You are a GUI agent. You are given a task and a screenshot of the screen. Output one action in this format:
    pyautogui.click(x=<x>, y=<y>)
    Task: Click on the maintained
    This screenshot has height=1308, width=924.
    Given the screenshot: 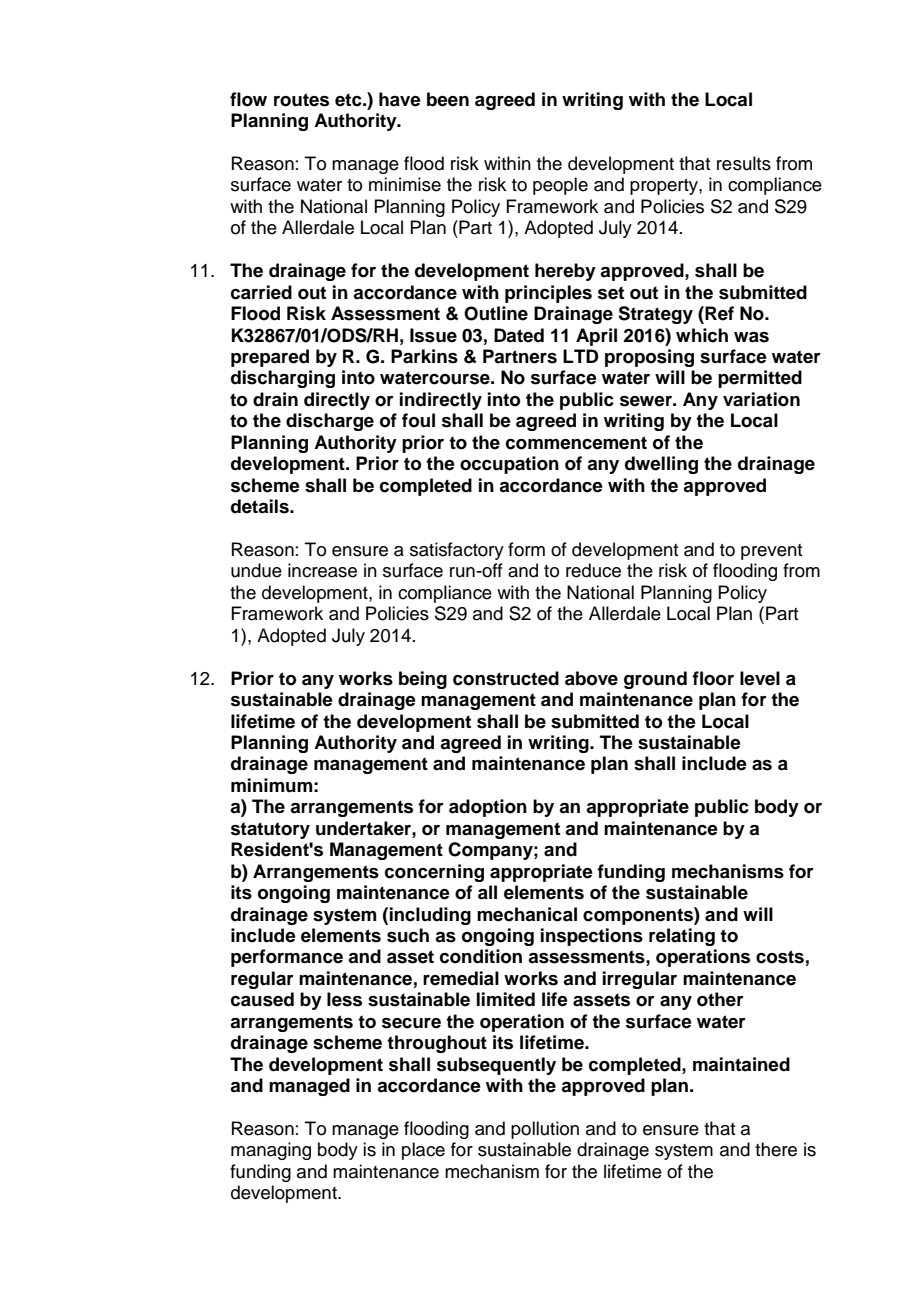 What is the action you would take?
    pyautogui.click(x=741, y=1064)
